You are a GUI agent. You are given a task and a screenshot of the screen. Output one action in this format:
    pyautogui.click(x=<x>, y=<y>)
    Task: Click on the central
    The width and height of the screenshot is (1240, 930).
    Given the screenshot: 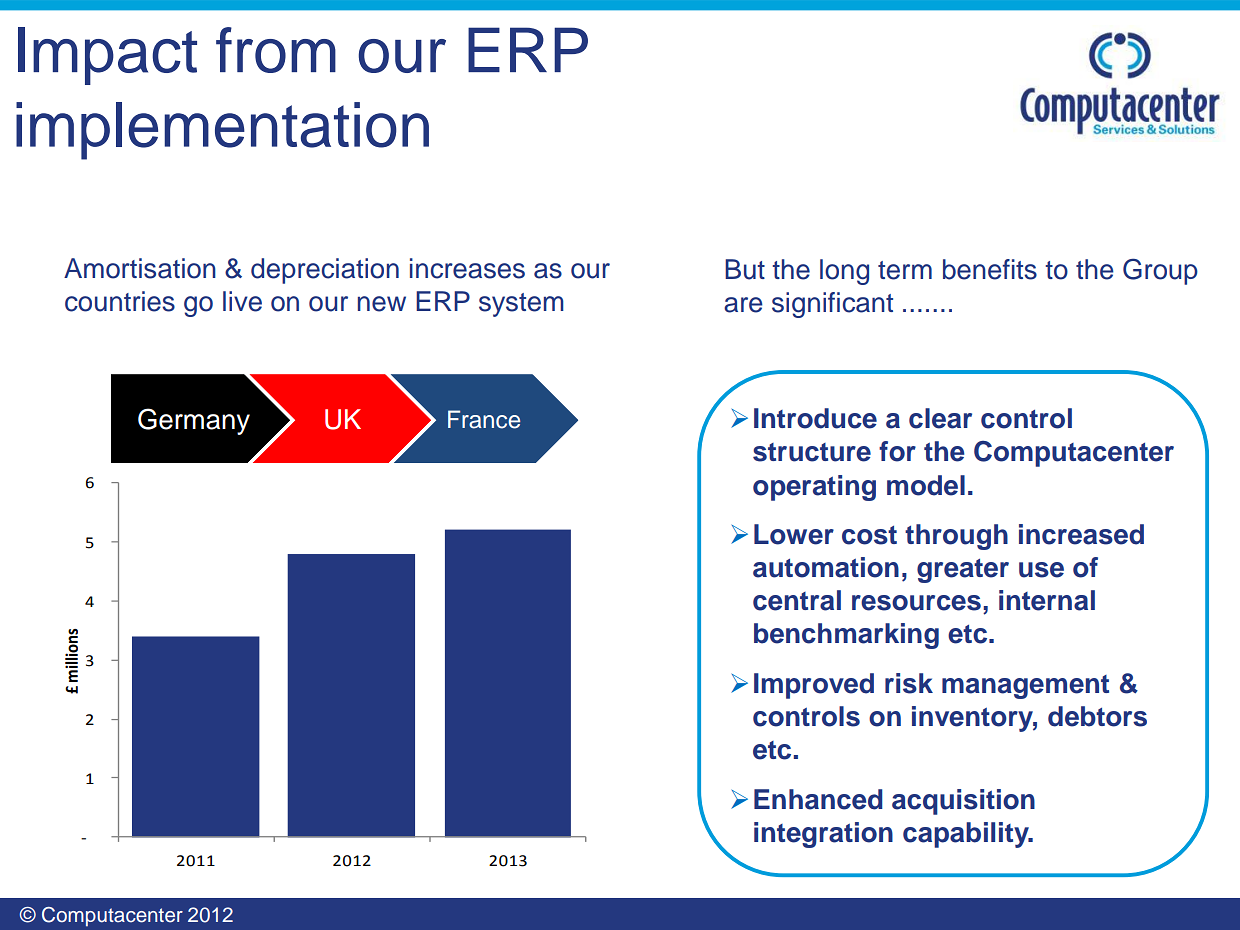 What is the action you would take?
    pyautogui.click(x=797, y=600)
